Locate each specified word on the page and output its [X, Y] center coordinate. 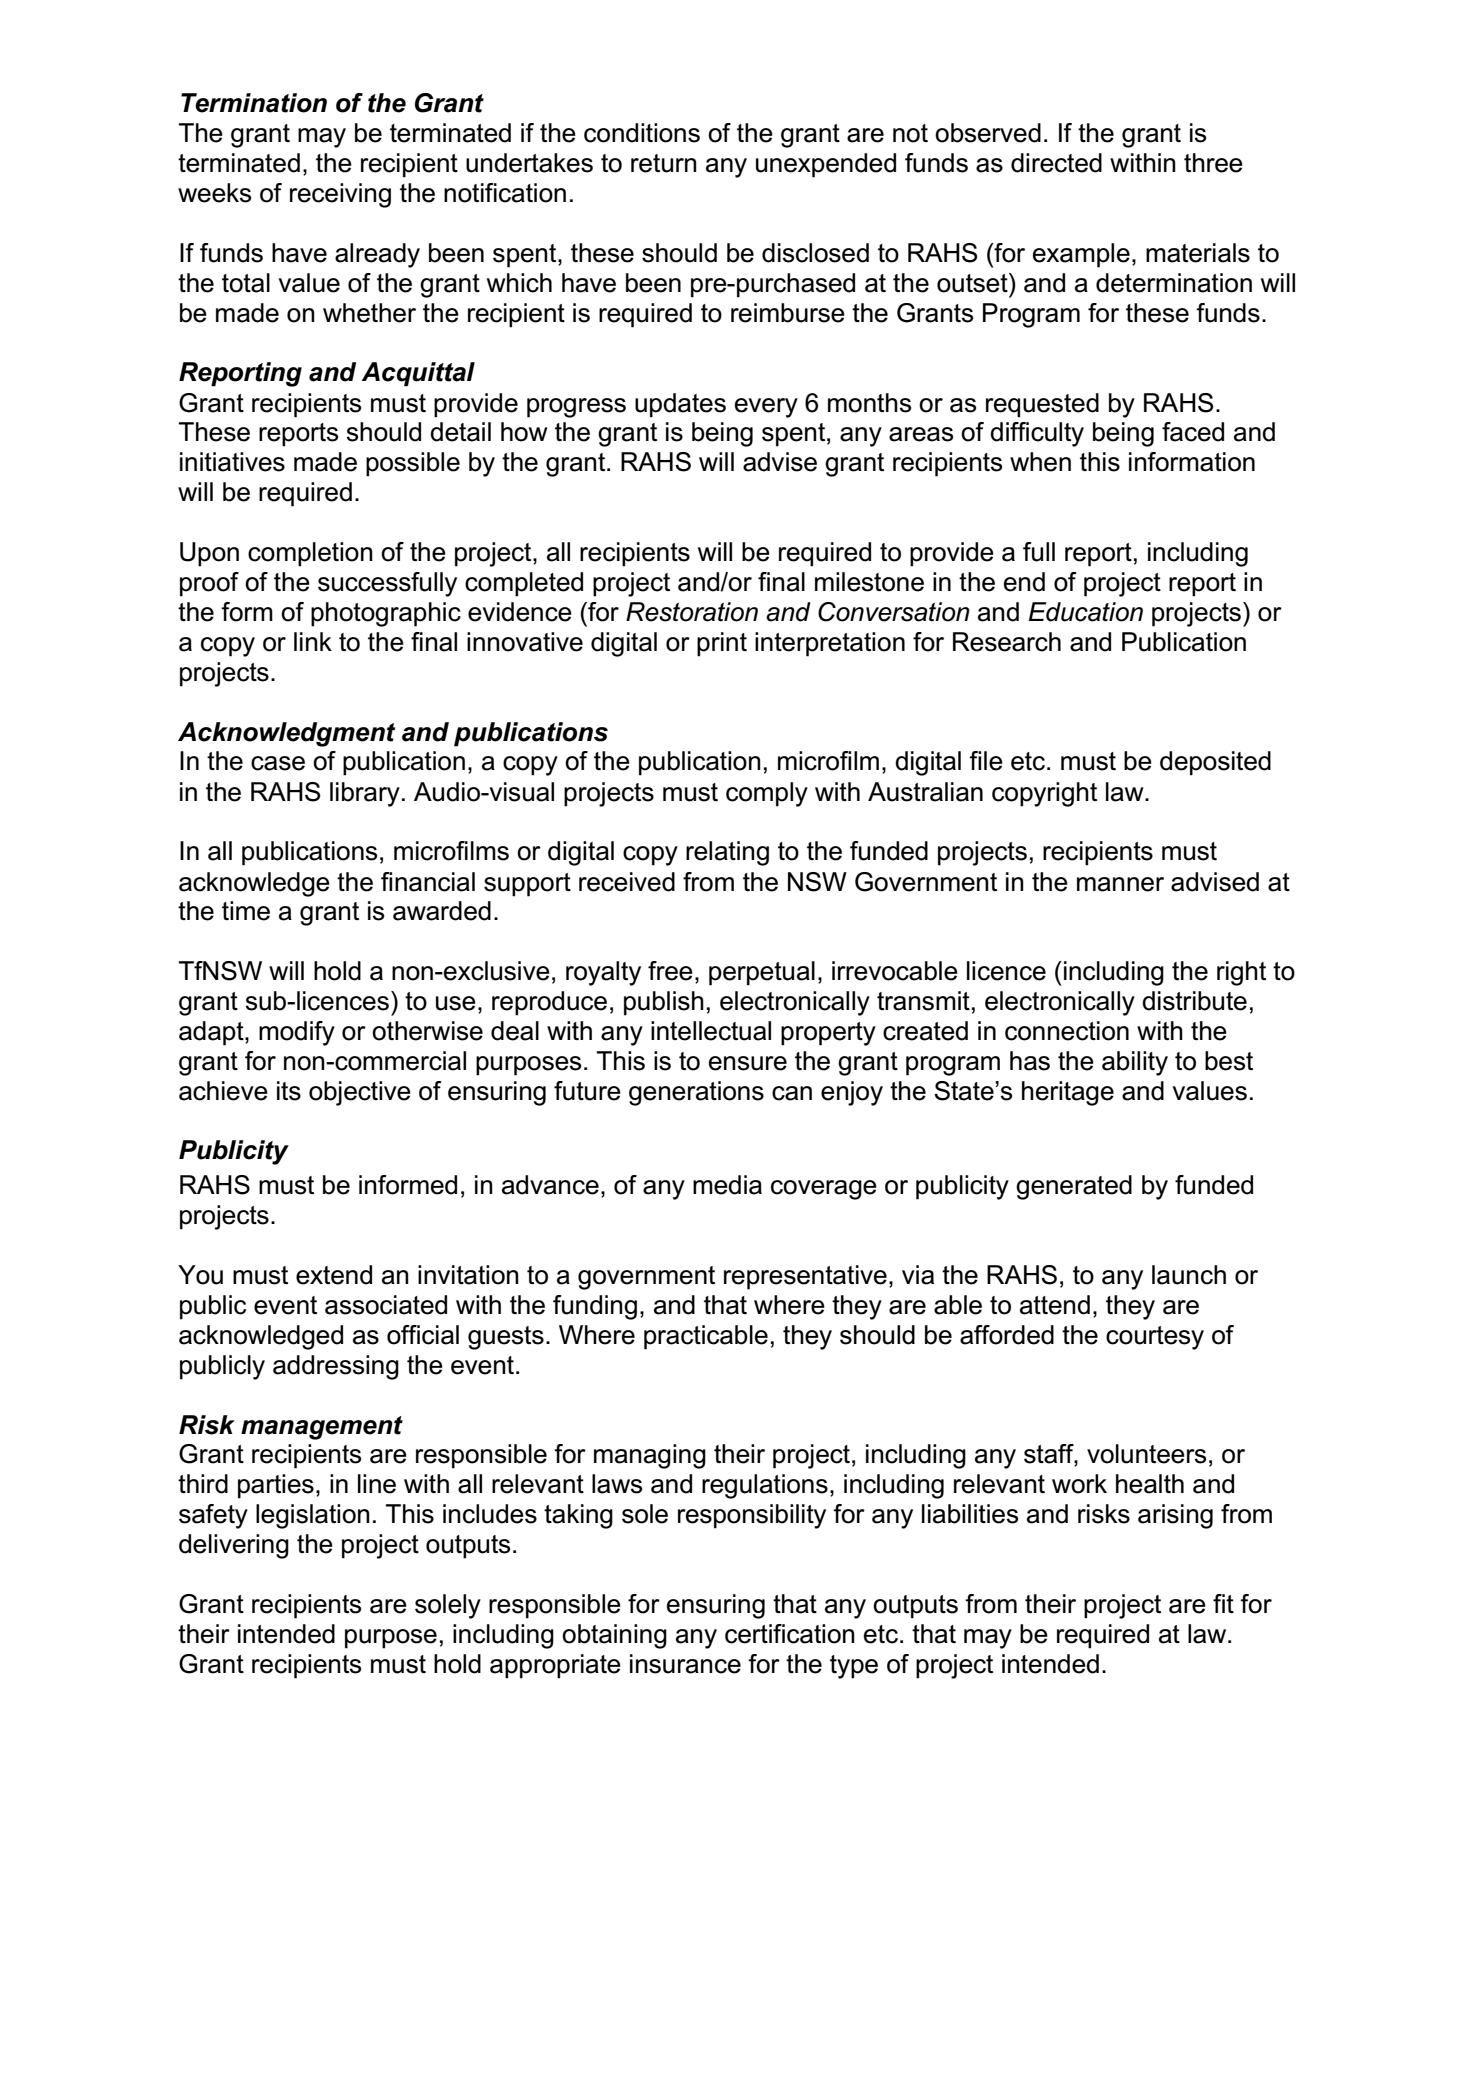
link [313, 641]
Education [1086, 612]
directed [1056, 163]
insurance [685, 1664]
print [722, 644]
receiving [340, 195]
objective [360, 1093]
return [664, 163]
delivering [234, 1546]
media [727, 1185]
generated [1074, 1187]
